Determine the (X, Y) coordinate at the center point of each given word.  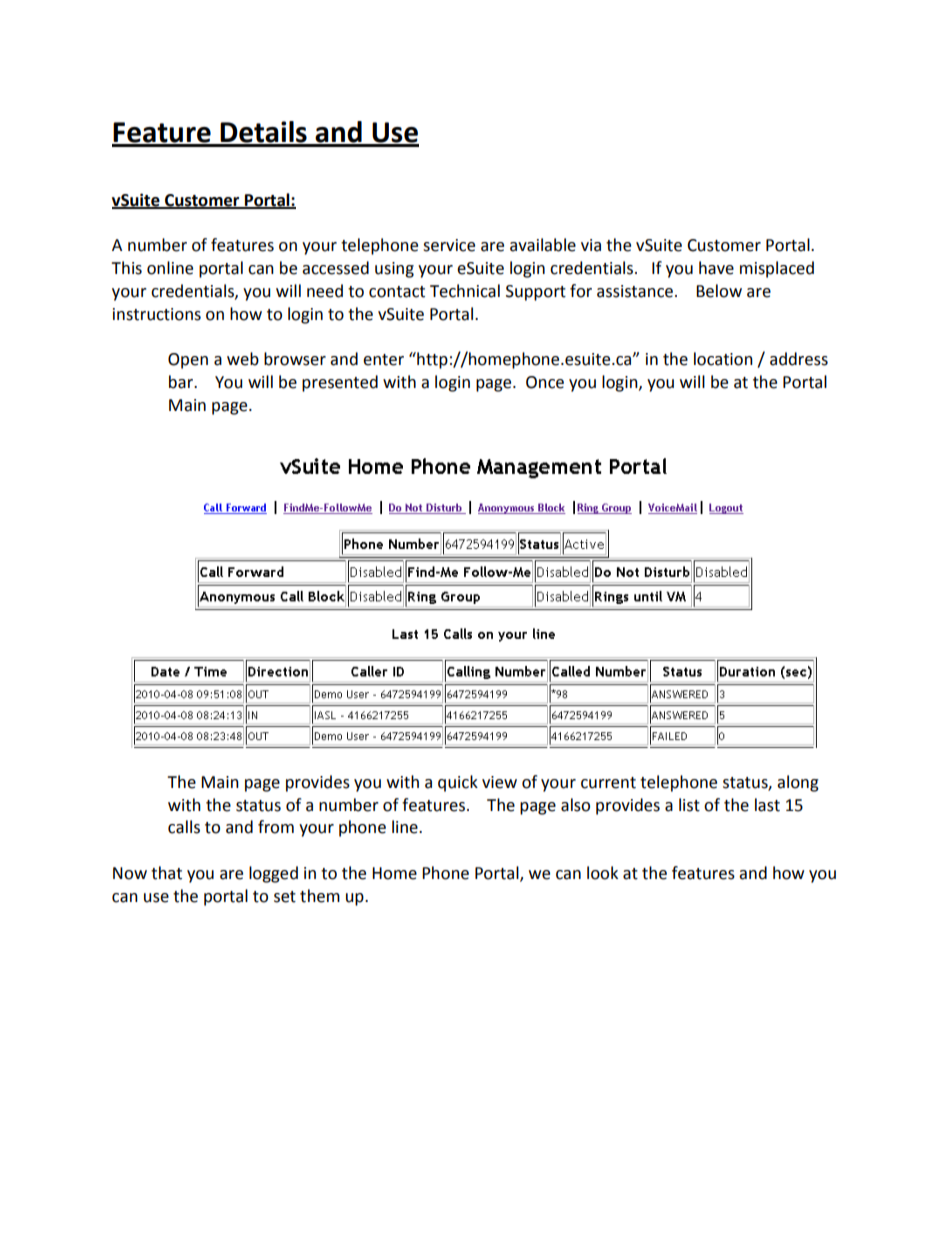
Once (545, 382)
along (798, 783)
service (449, 245)
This (126, 268)
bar (182, 382)
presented (340, 383)
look (602, 873)
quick (458, 783)
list (689, 805)
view (499, 782)
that (166, 873)
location (723, 359)
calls (184, 827)
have (716, 268)
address (799, 359)
